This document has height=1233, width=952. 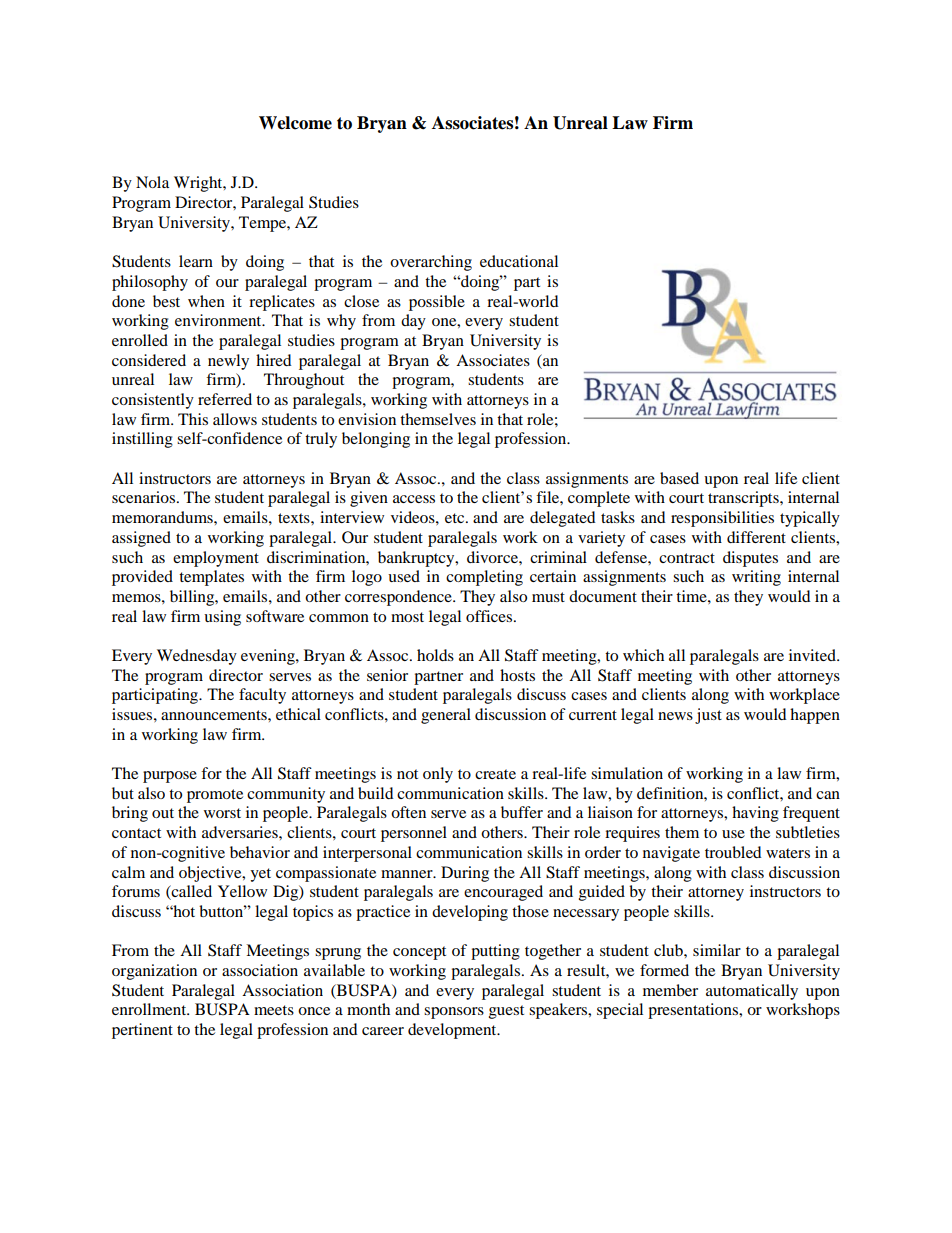 What do you see at coordinates (215, 715) in the document?
I see `announcements` at bounding box center [215, 715].
